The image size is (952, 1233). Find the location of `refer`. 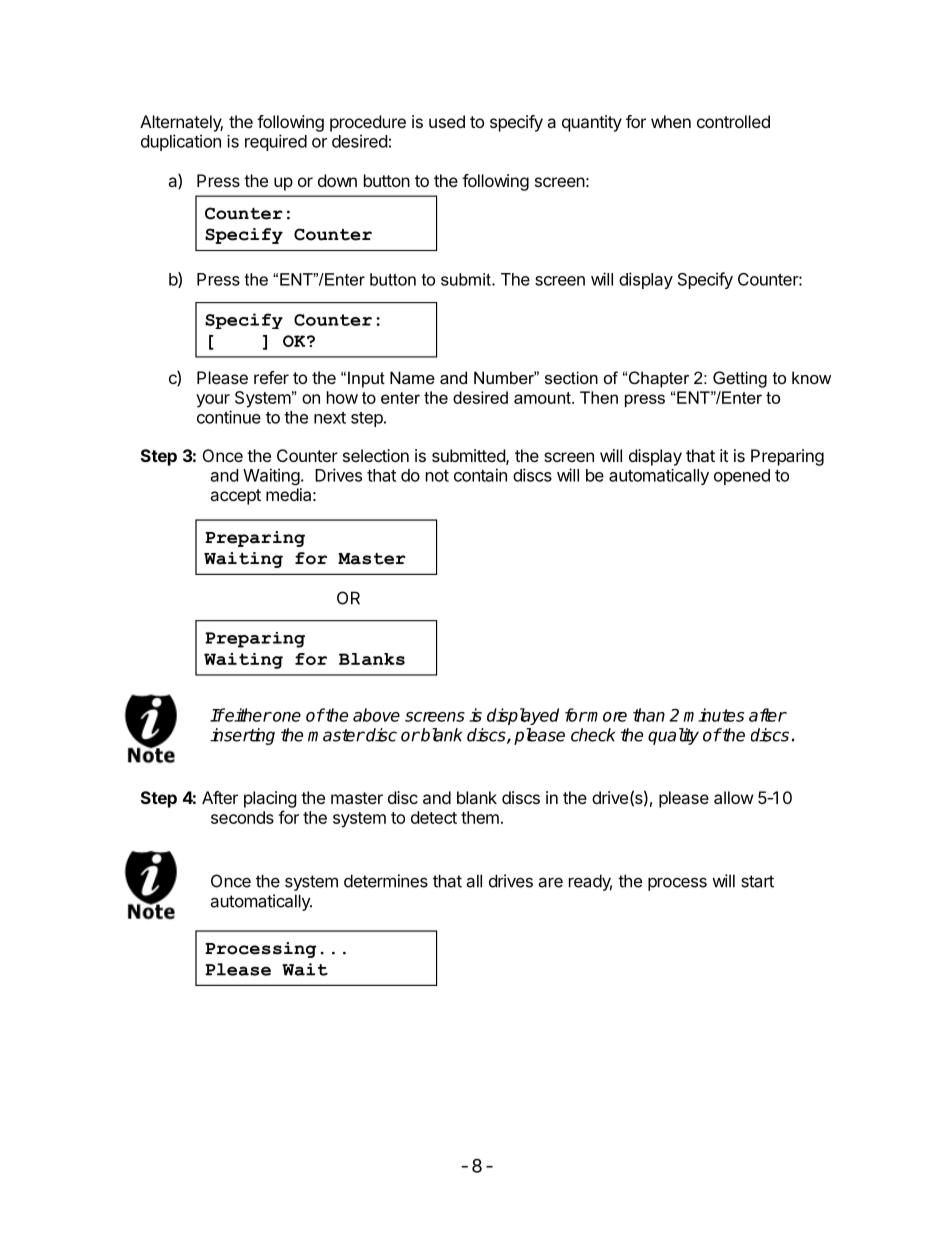

refer is located at coordinates (271, 377).
